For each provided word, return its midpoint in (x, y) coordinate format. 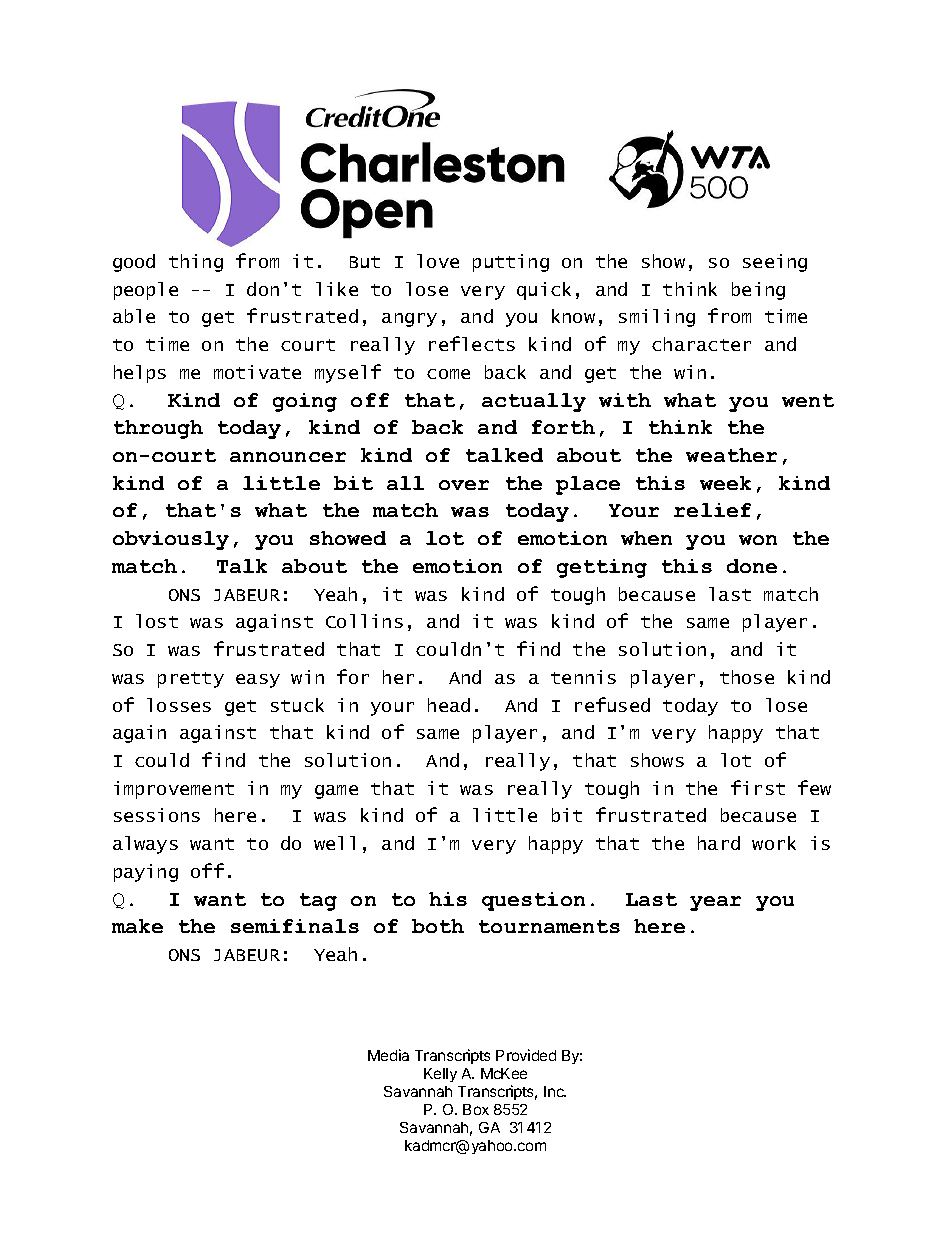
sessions (157, 815)
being (758, 291)
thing (196, 263)
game (336, 792)
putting (511, 263)
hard (719, 843)
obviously (171, 540)
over (464, 485)
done (752, 566)
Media (388, 1055)
